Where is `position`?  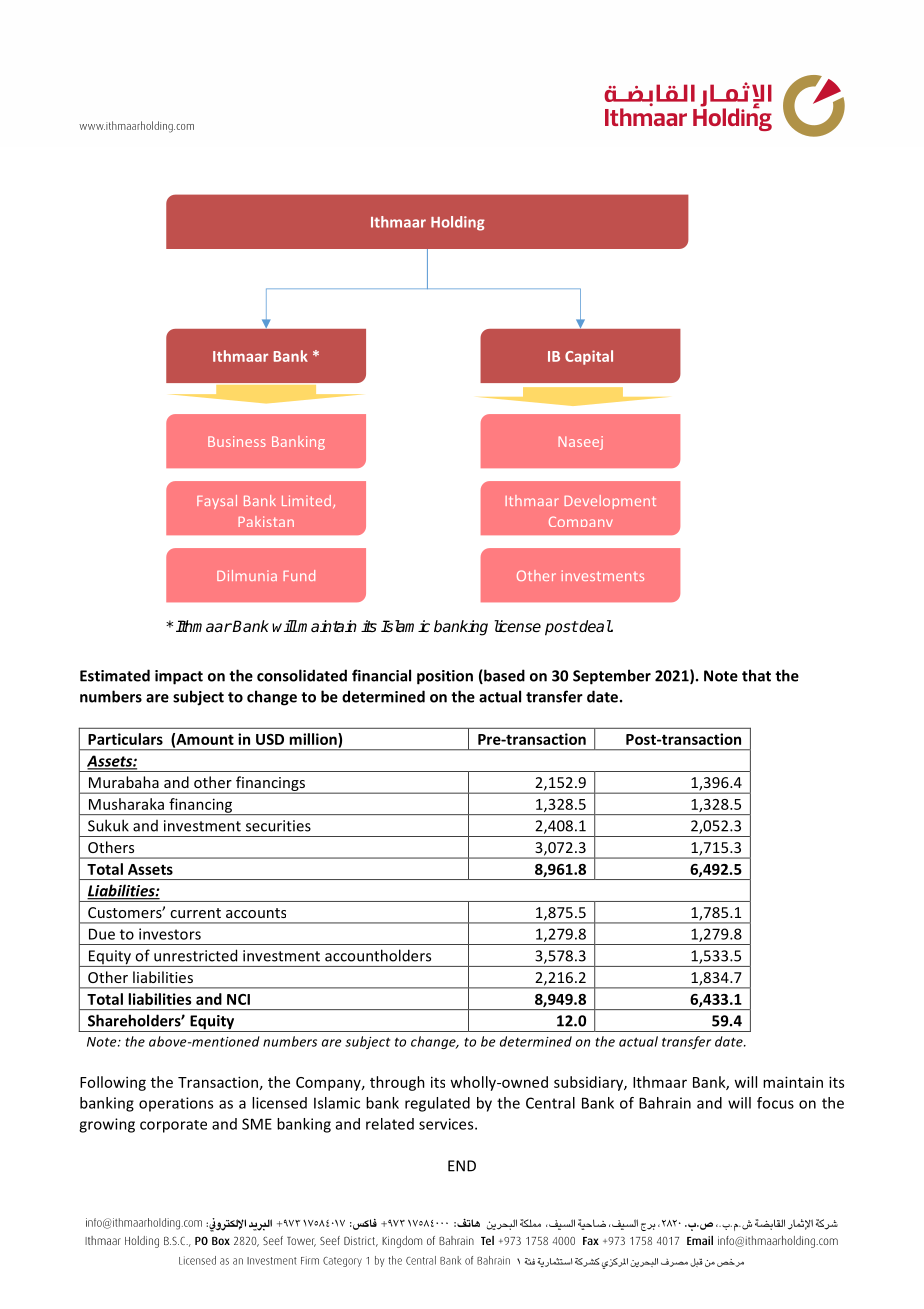 position is located at coordinates (445, 677).
